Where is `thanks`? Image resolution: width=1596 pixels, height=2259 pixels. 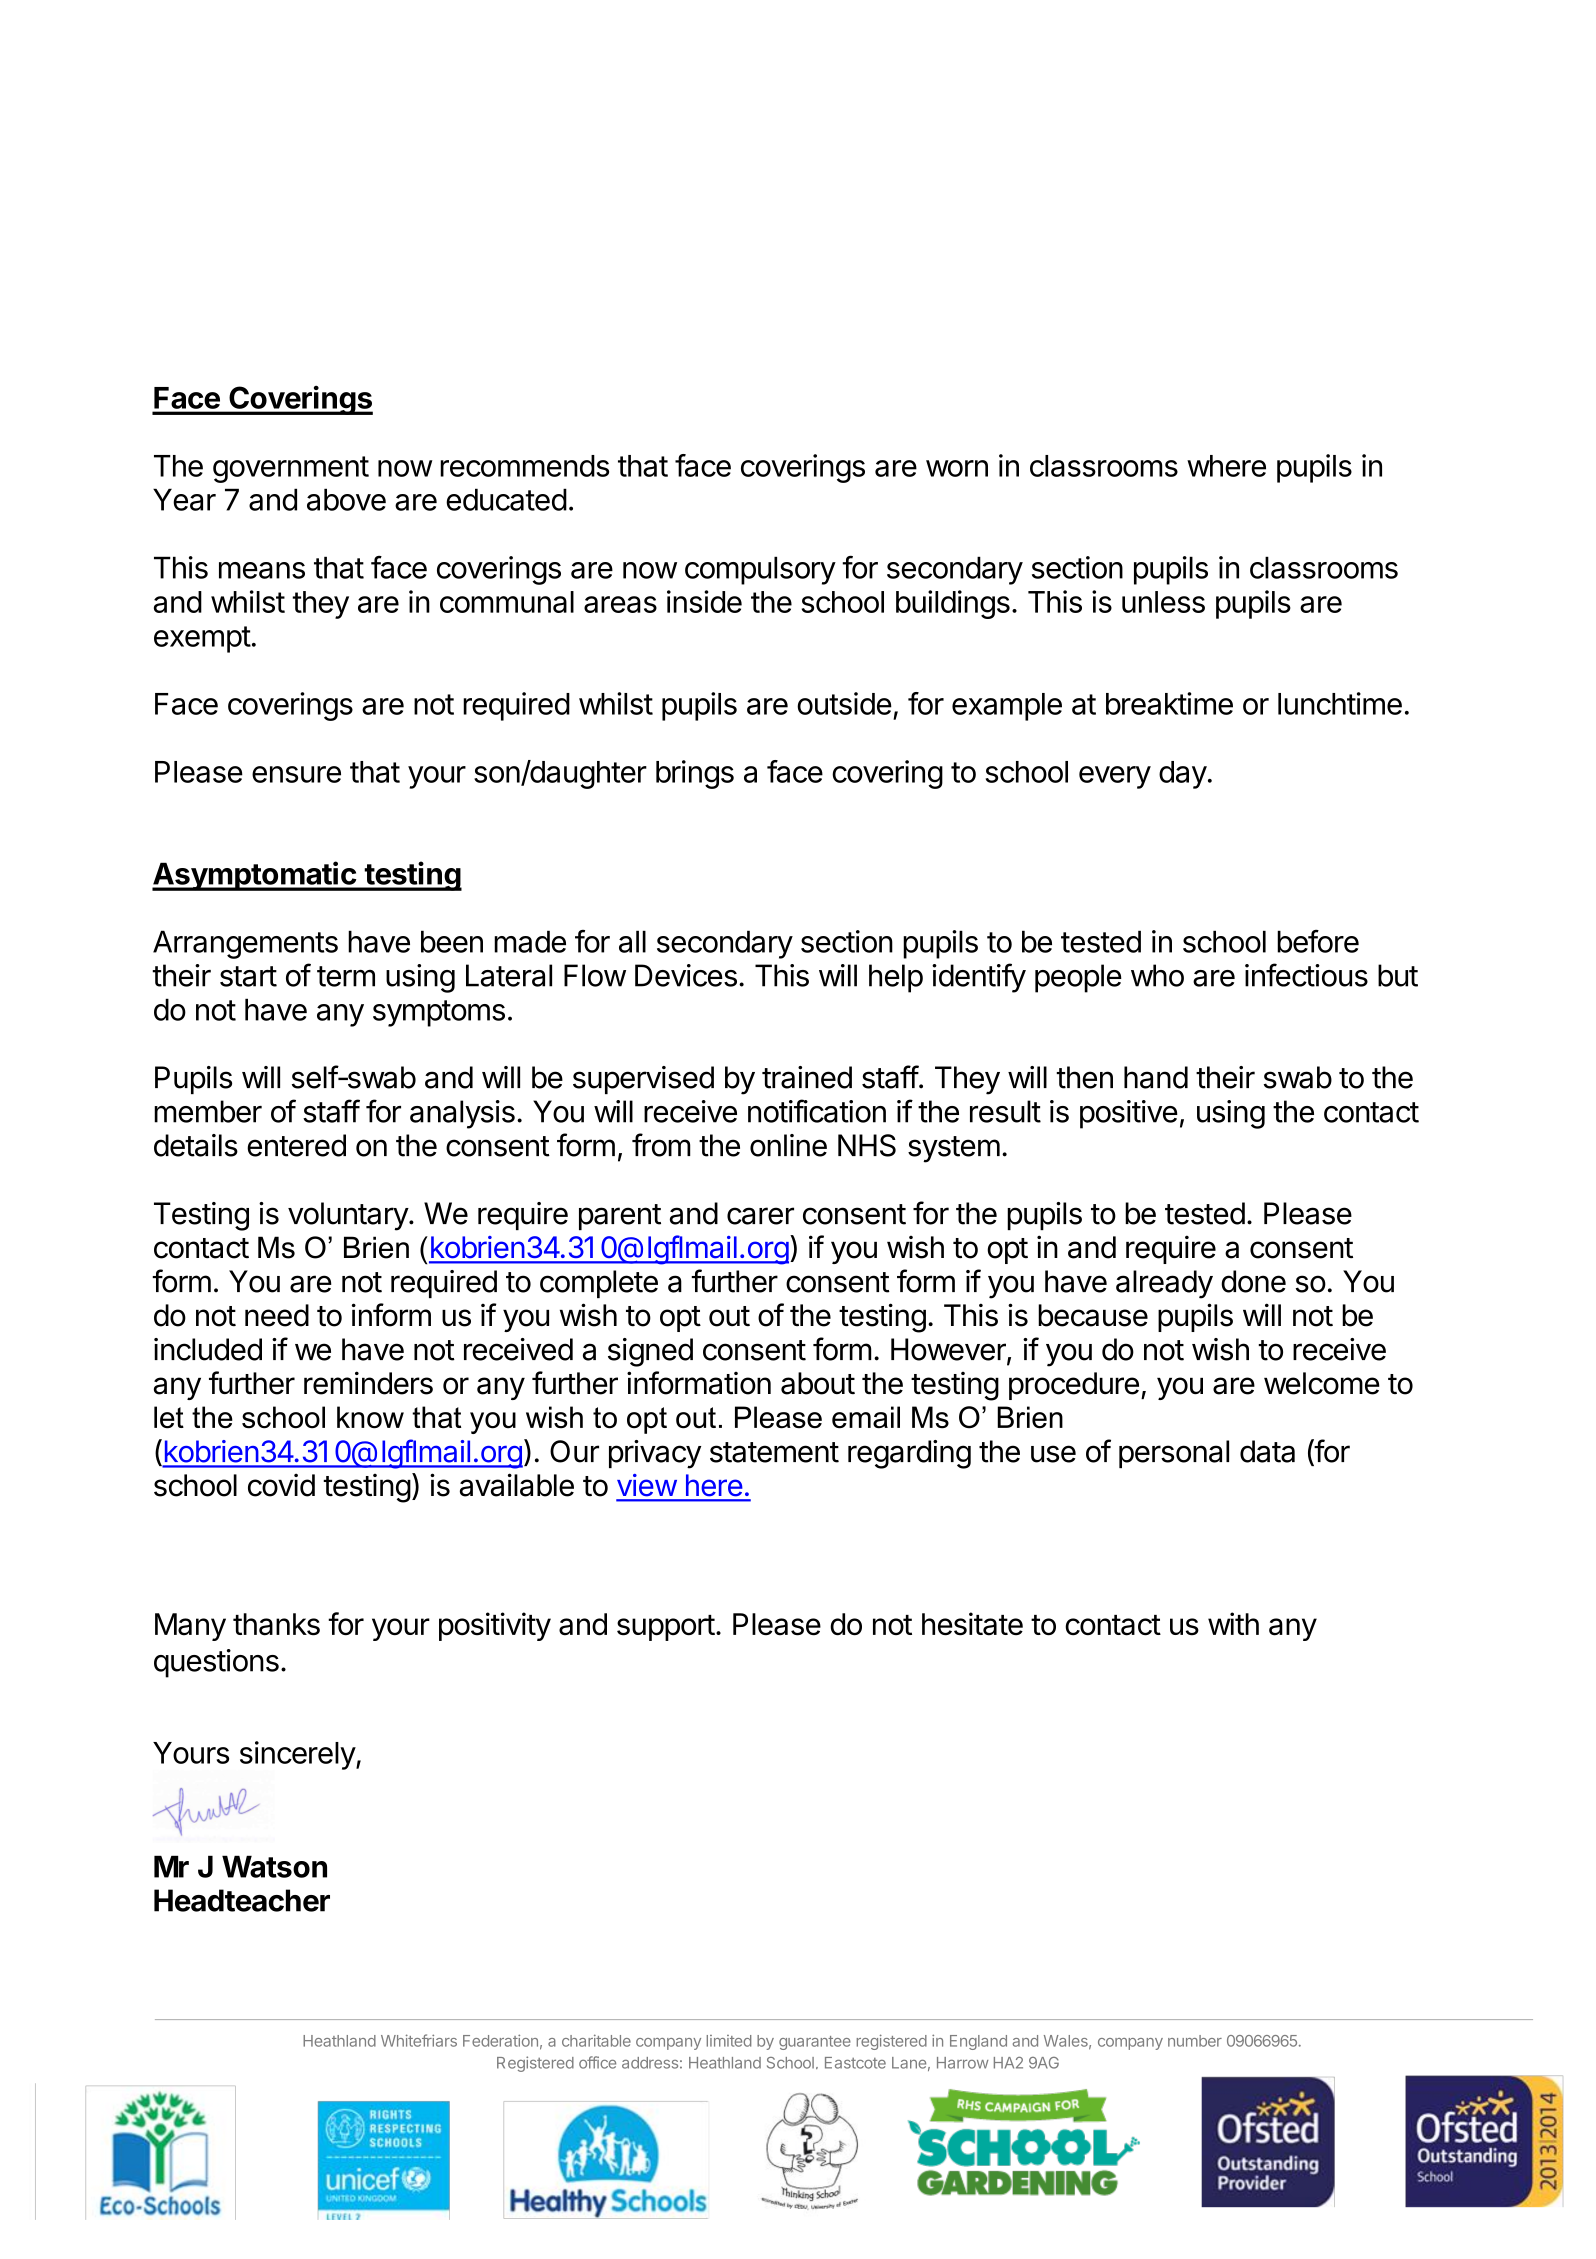 thanks is located at coordinates (276, 1624).
